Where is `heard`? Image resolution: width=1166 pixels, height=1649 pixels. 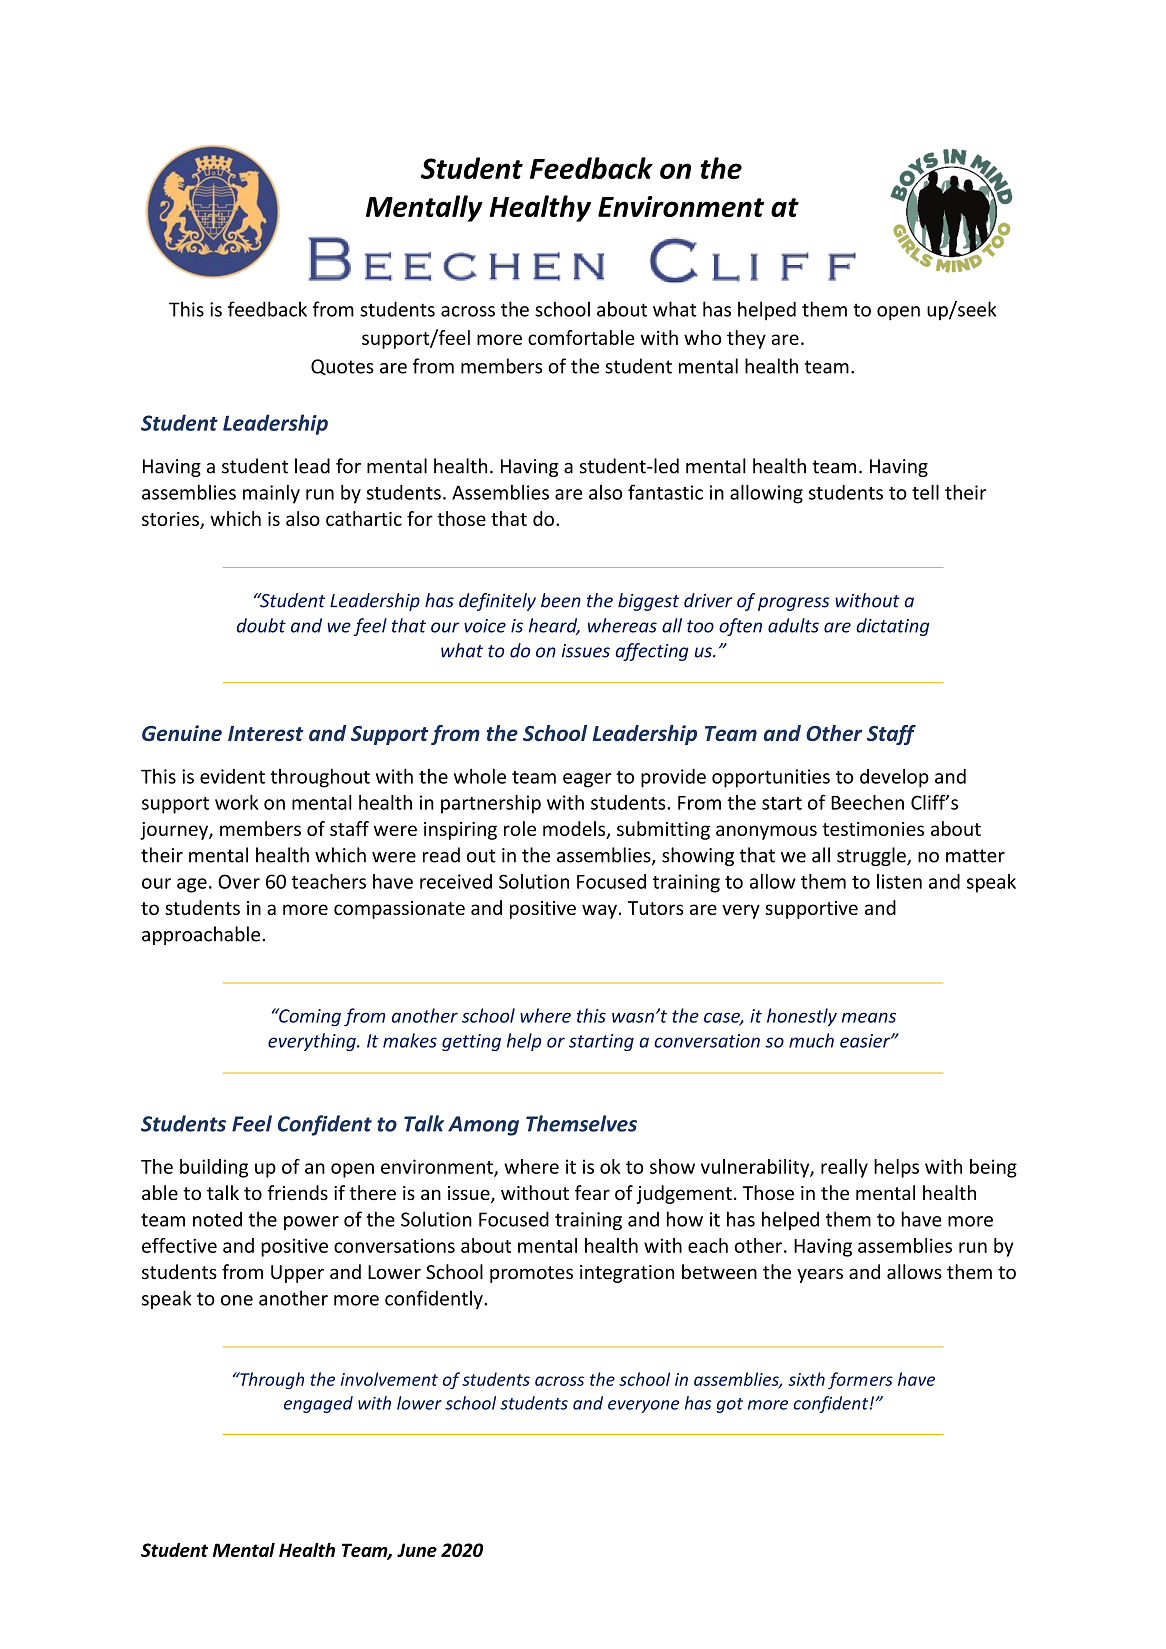 heard is located at coordinates (554, 626).
